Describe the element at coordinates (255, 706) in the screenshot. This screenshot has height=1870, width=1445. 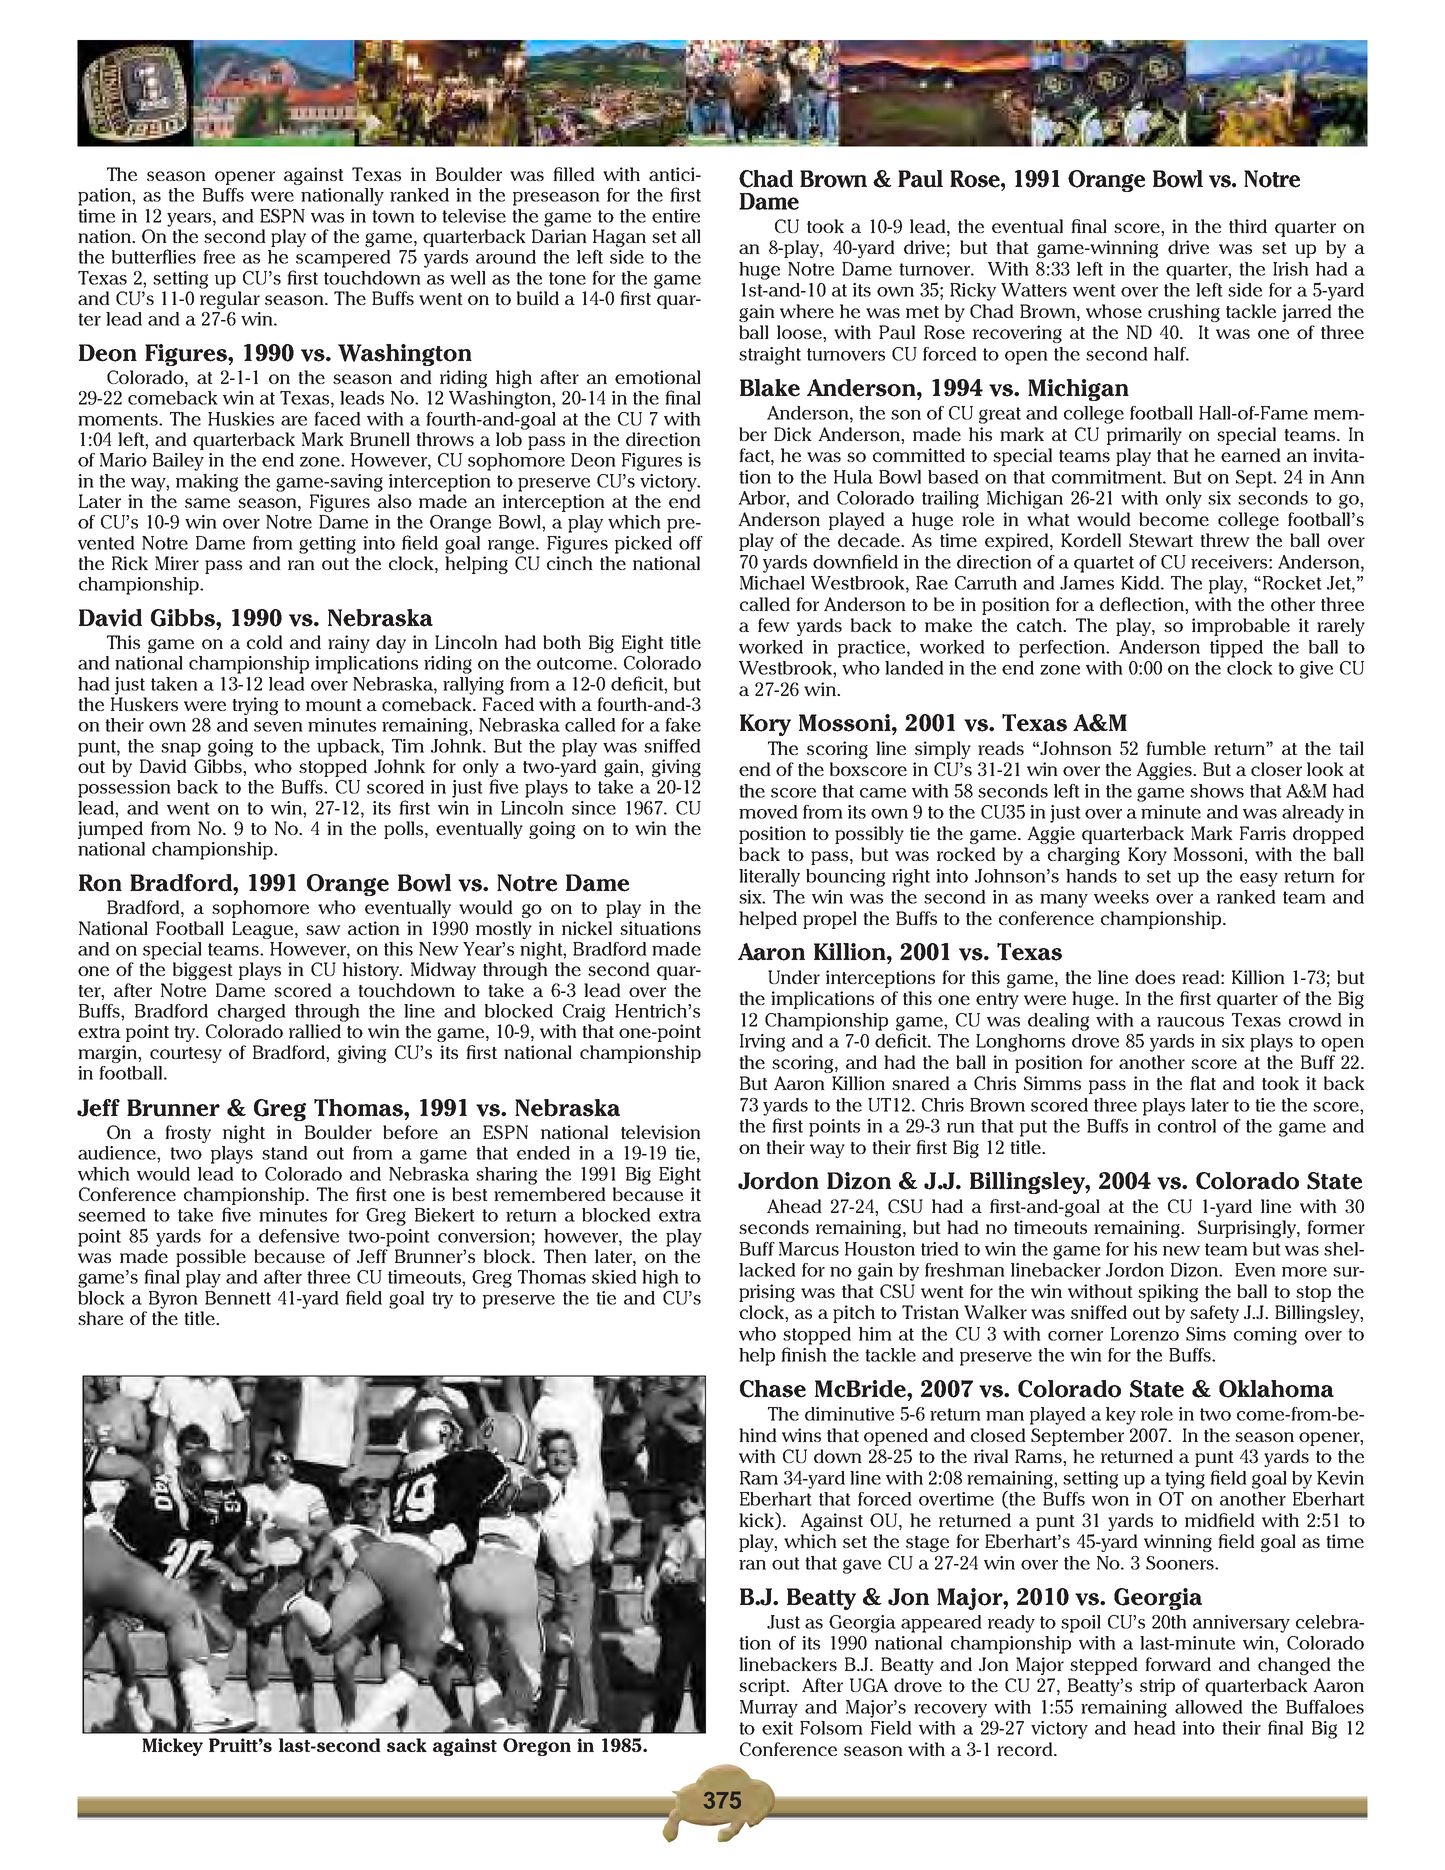
I see `trying` at that location.
